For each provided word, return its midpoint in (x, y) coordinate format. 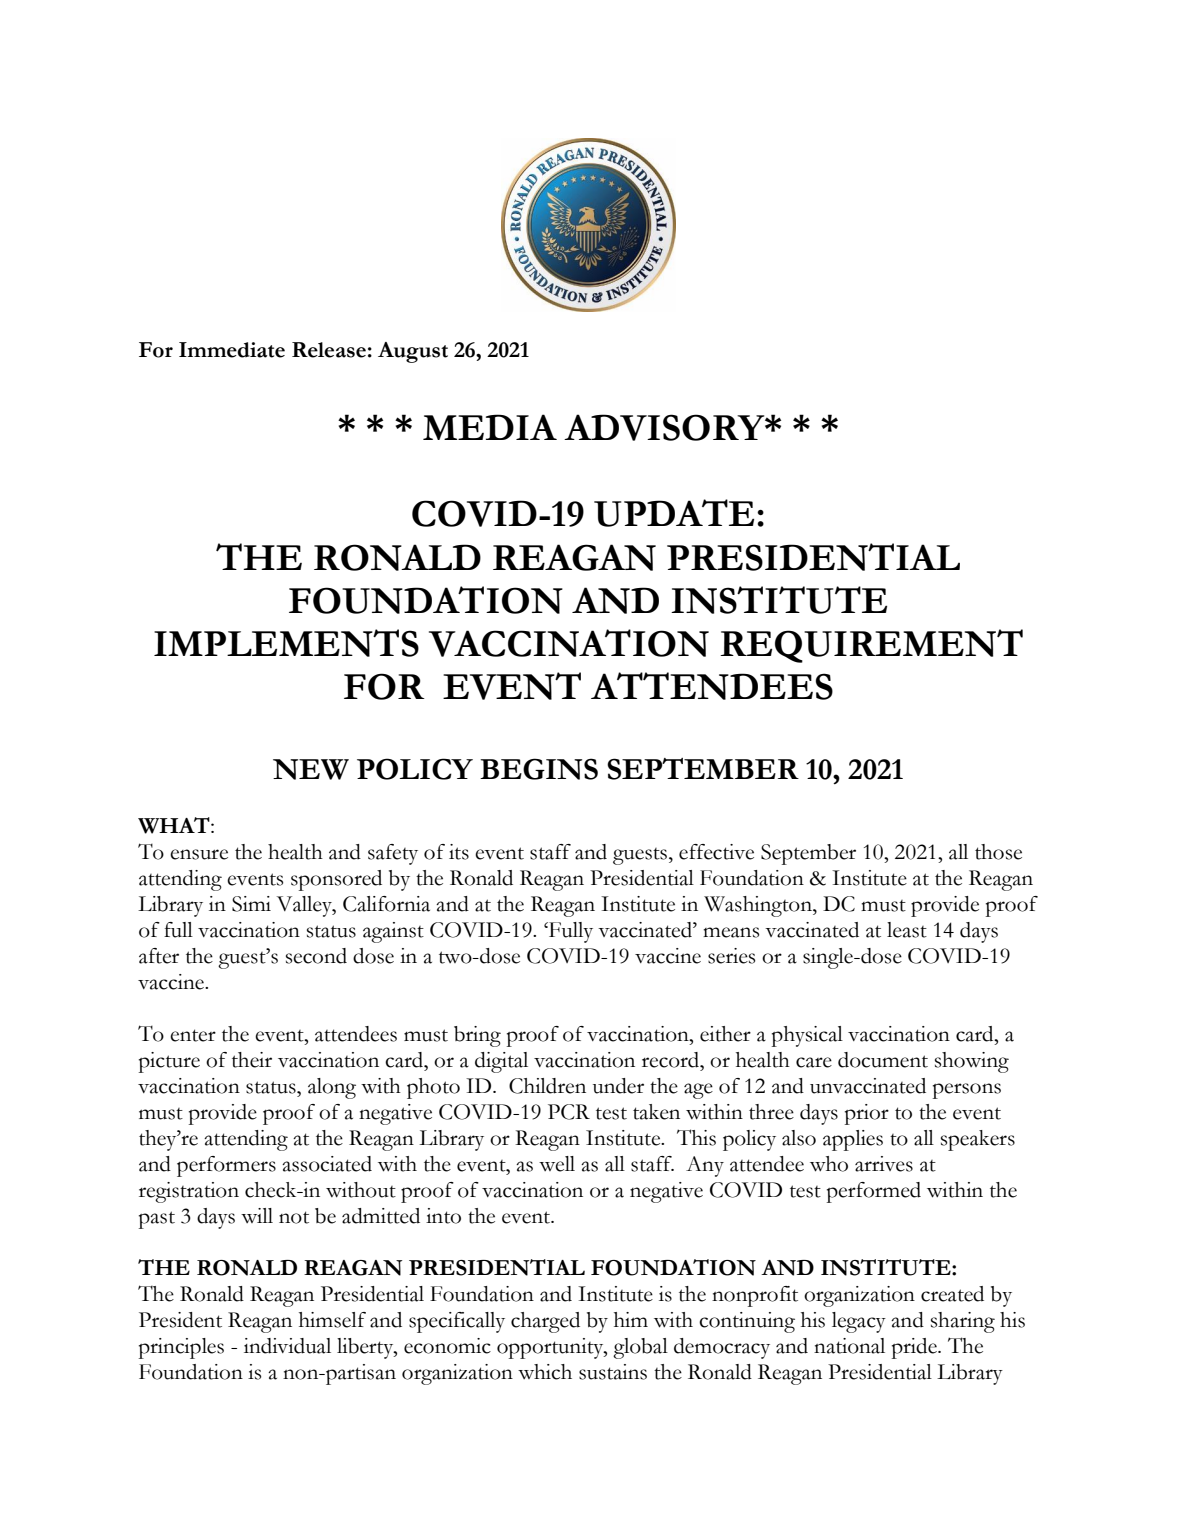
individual (287, 1346)
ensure (199, 854)
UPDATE (674, 513)
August (413, 352)
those (998, 852)
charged (545, 1322)
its (459, 852)
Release (329, 350)
